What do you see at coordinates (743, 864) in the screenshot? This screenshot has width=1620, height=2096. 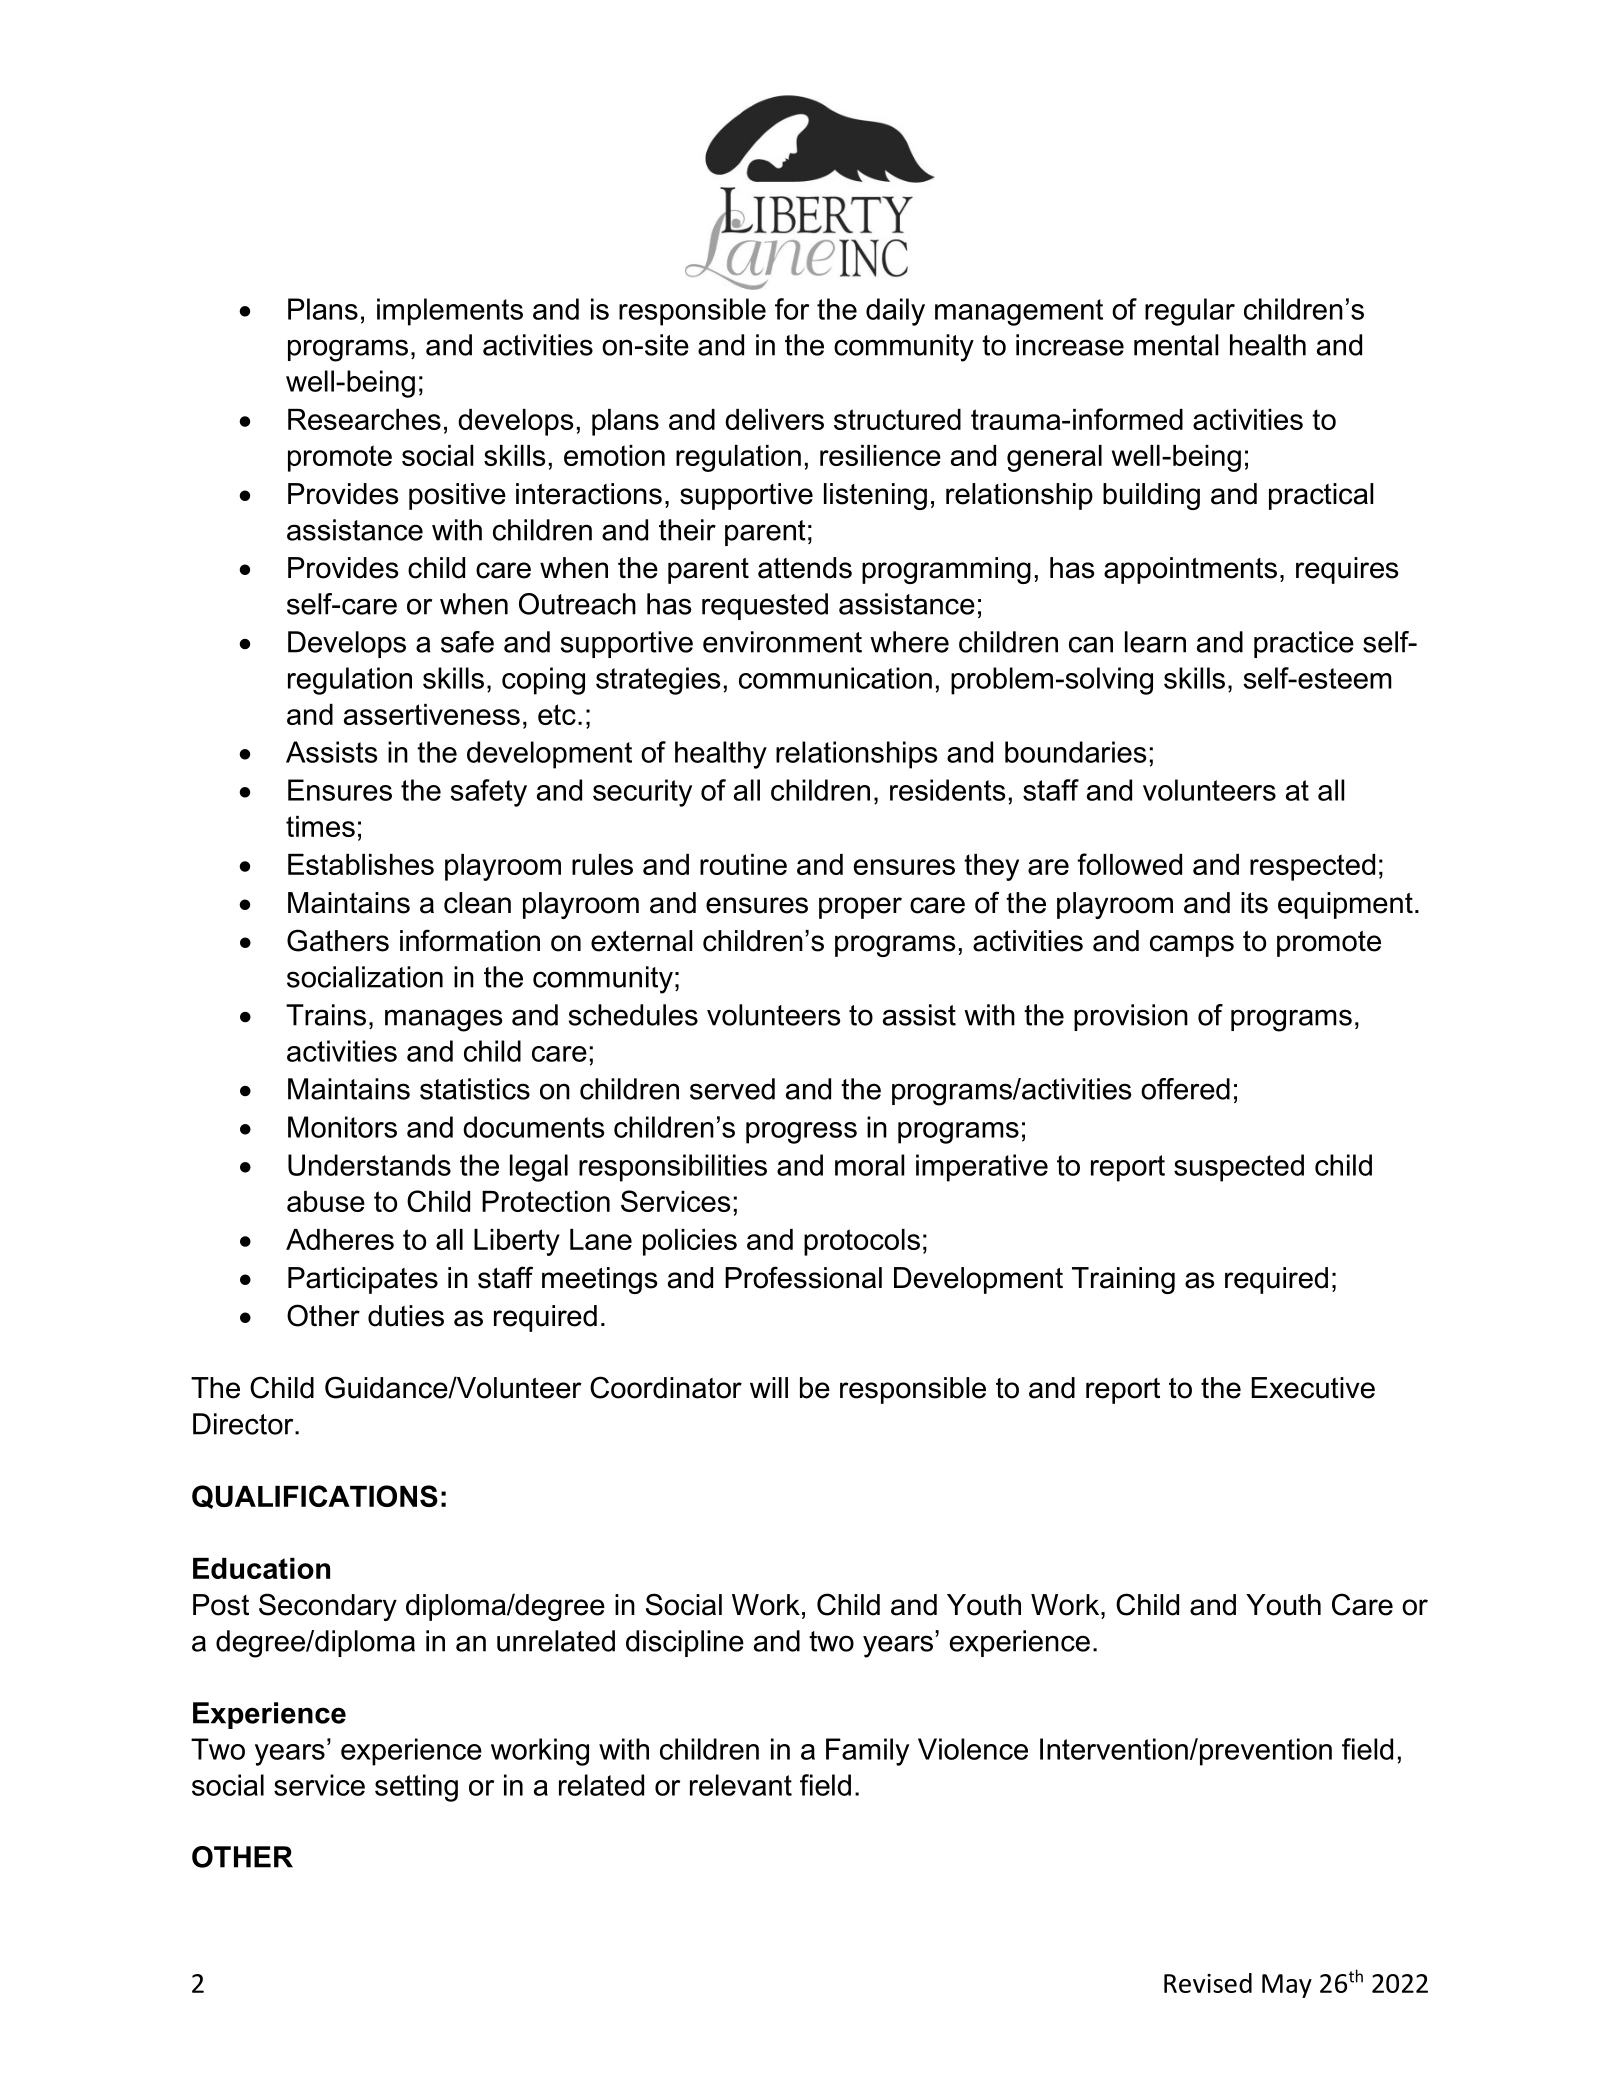 I see `routine` at bounding box center [743, 864].
